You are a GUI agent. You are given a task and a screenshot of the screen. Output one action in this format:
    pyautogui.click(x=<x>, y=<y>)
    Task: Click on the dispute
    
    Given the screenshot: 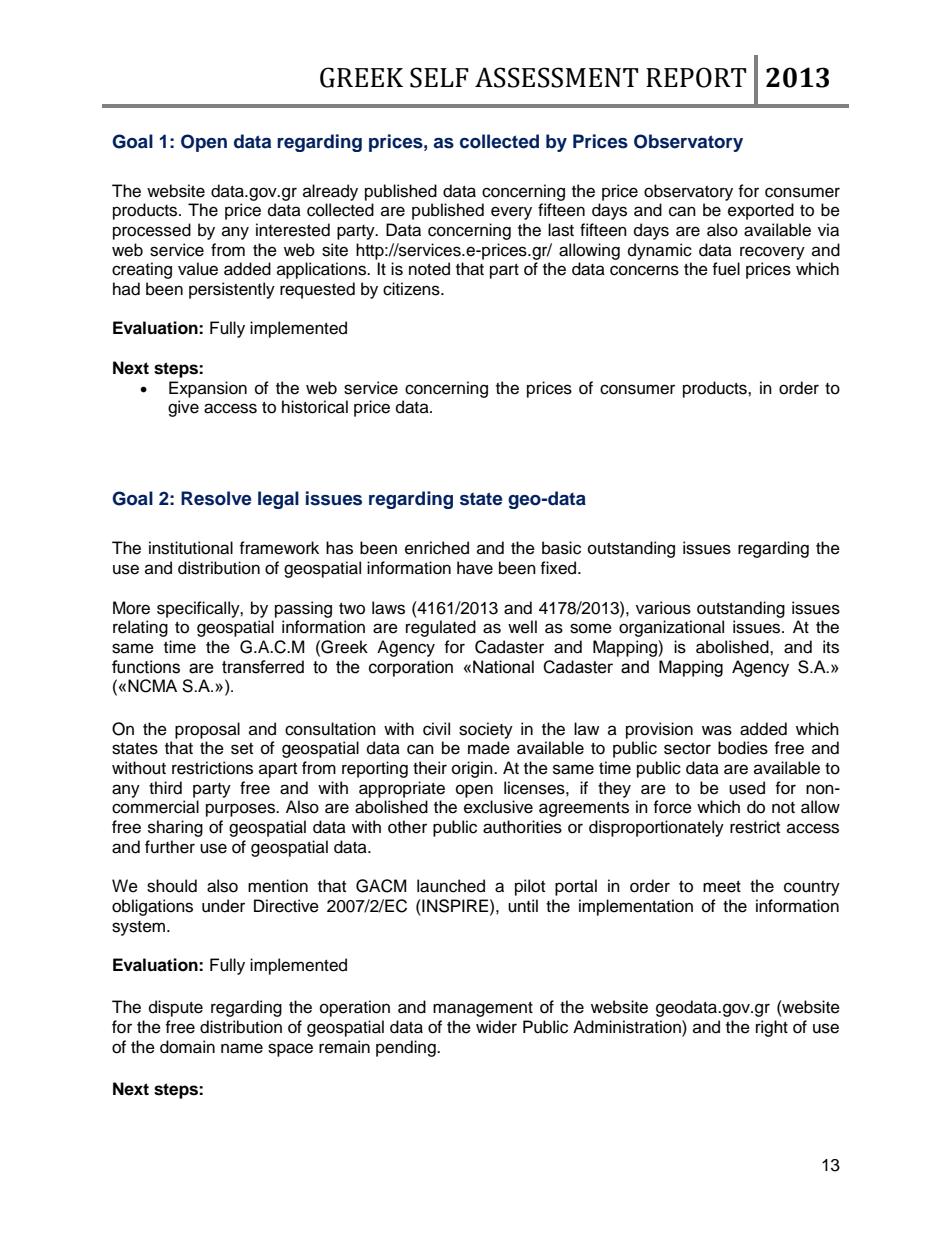 What is the action you would take?
    pyautogui.click(x=176, y=1008)
